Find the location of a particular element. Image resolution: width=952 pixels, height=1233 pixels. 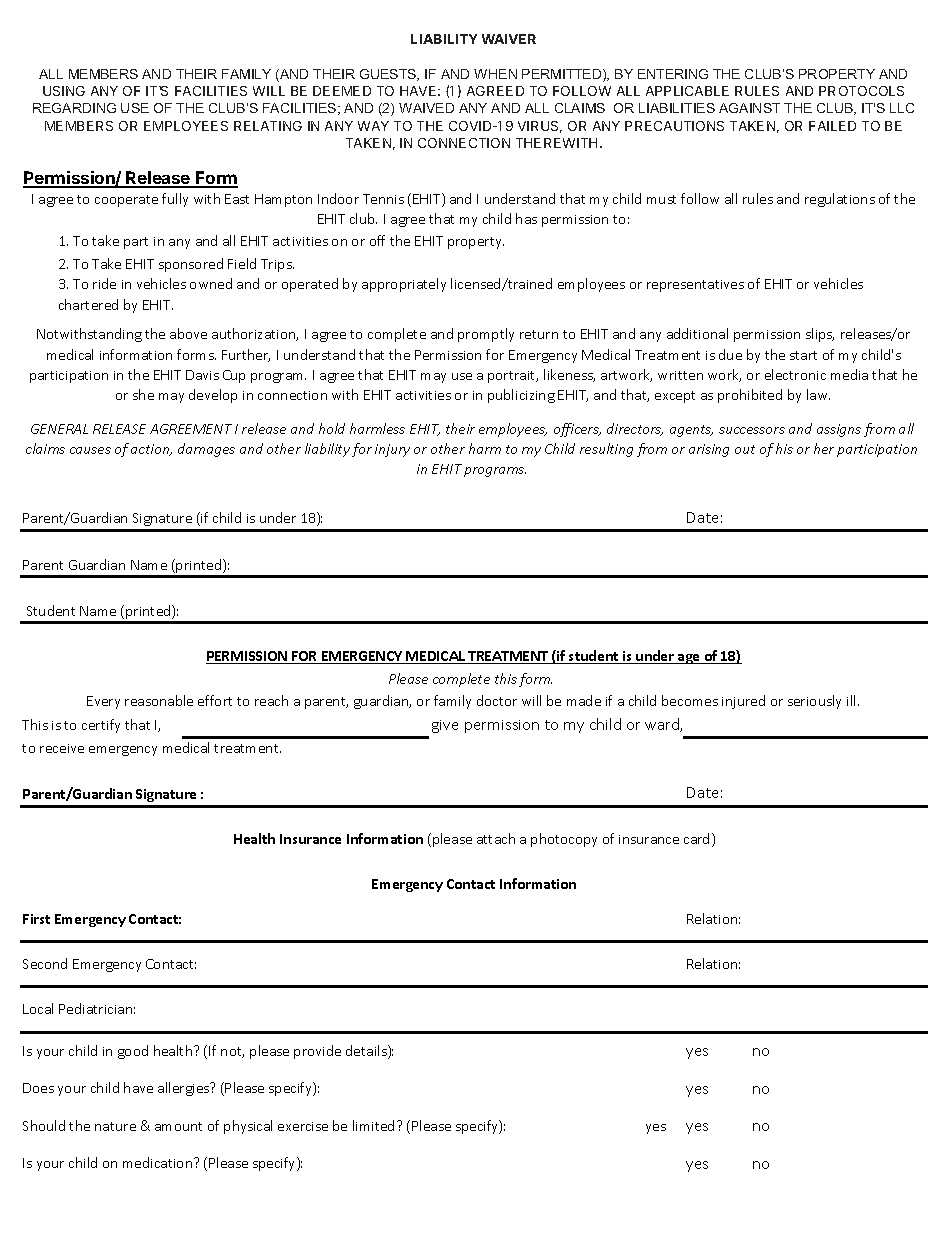

USING is located at coordinates (64, 91).
